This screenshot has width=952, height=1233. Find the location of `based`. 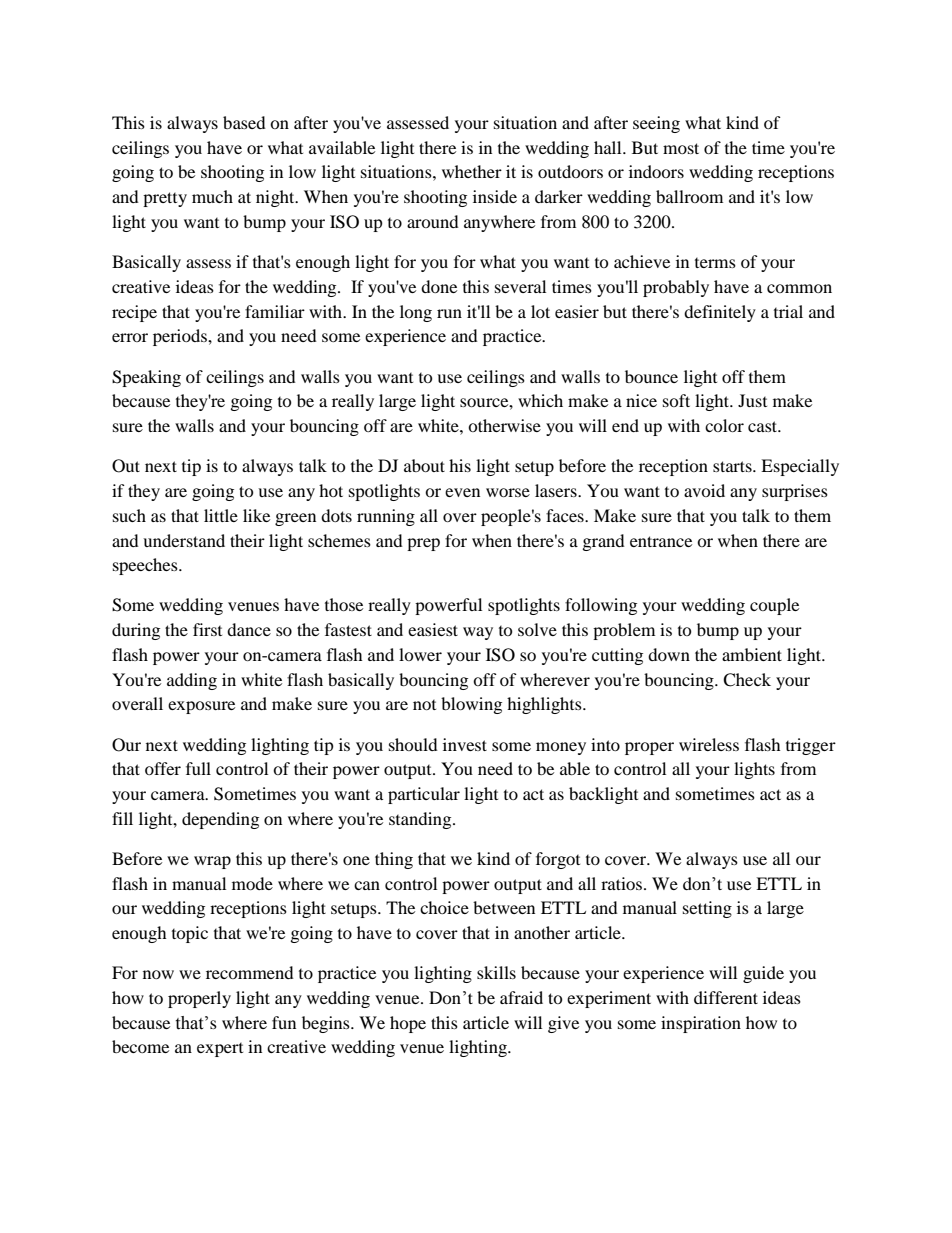

based is located at coordinates (244, 122).
